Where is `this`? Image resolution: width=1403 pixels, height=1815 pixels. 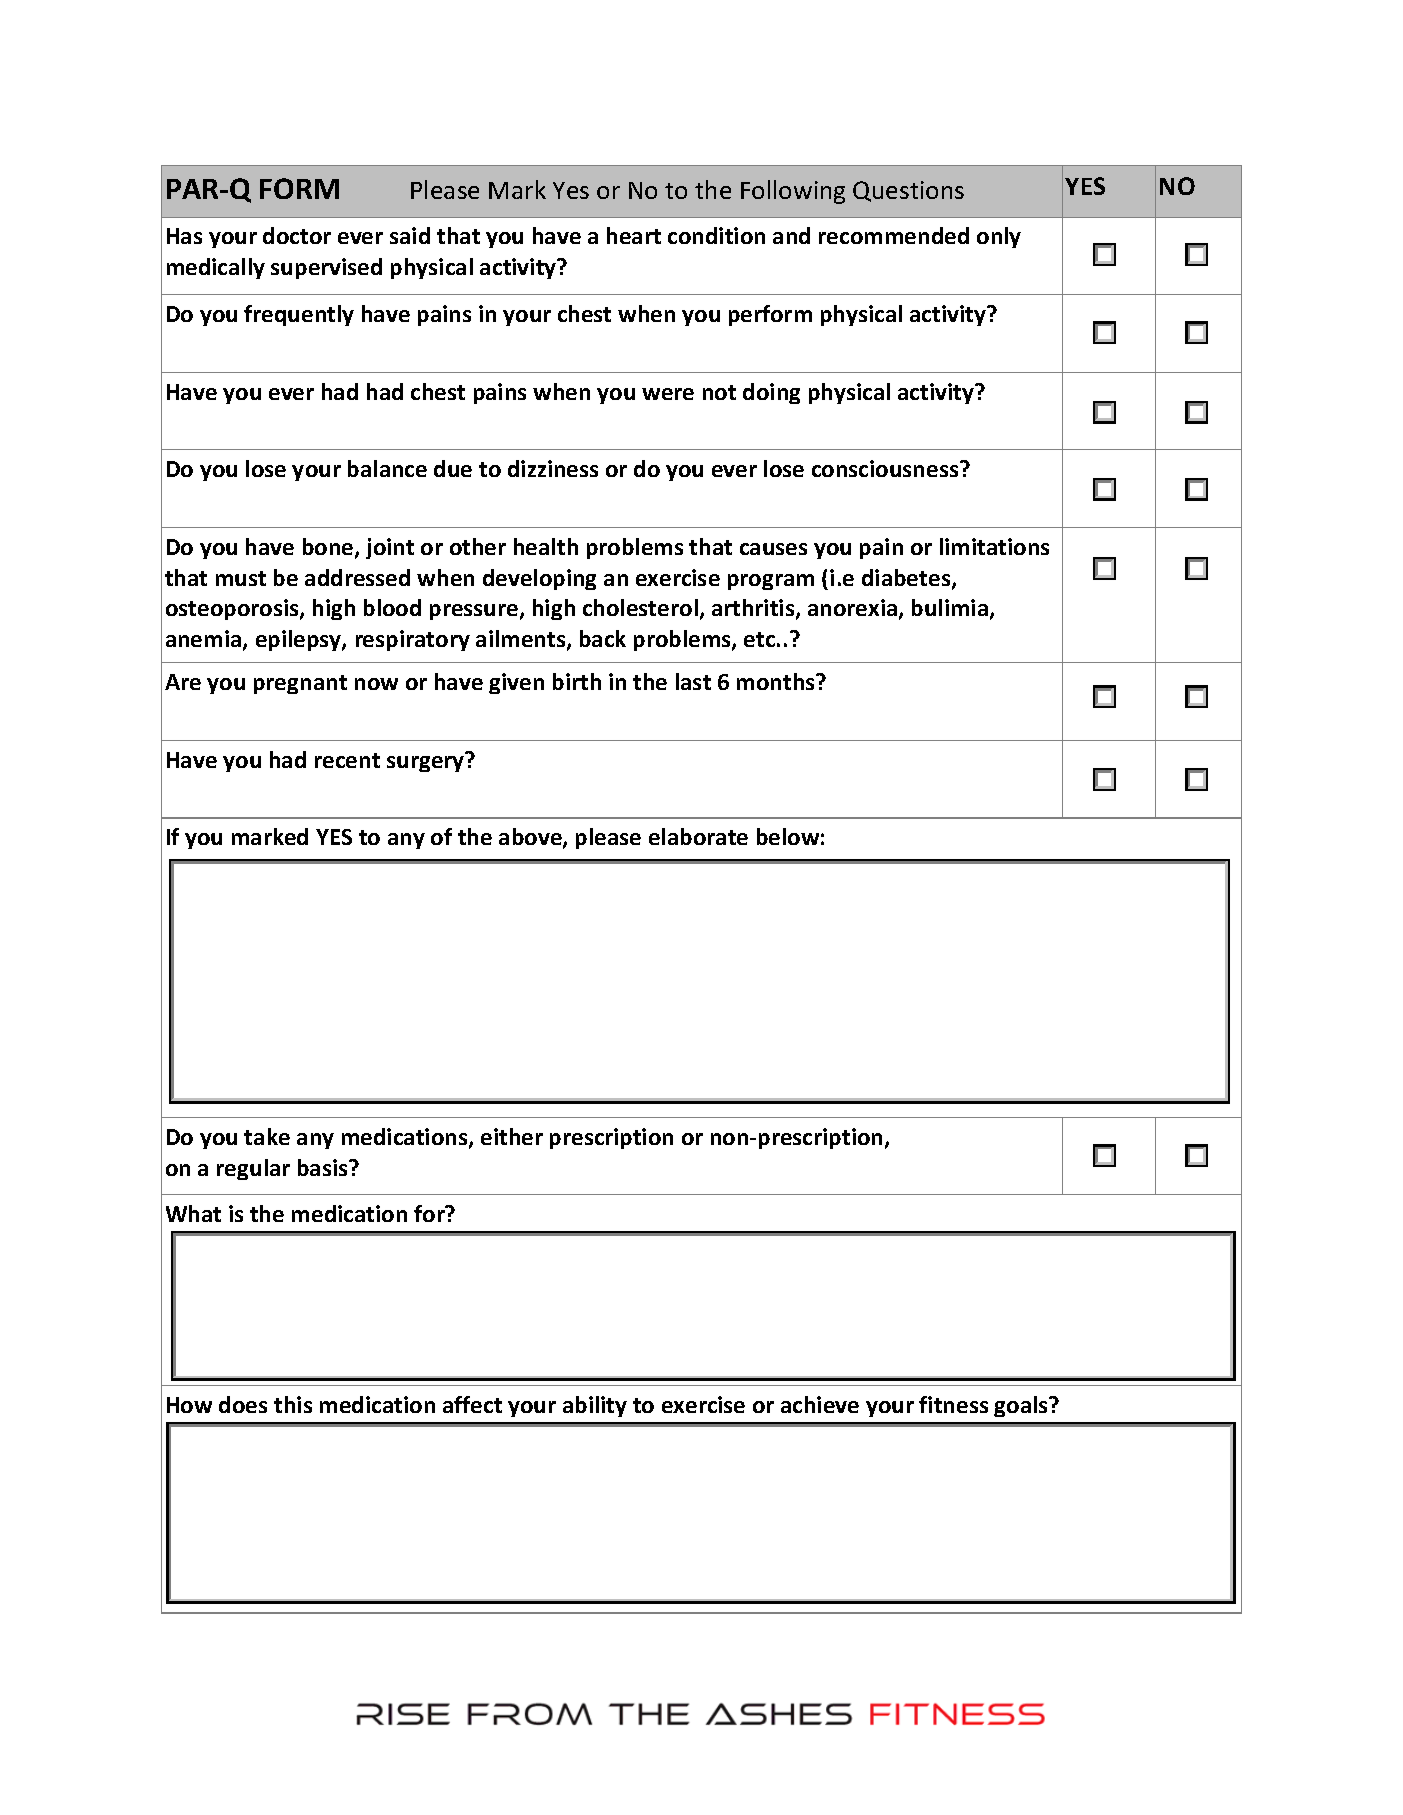 this is located at coordinates (293, 1404).
